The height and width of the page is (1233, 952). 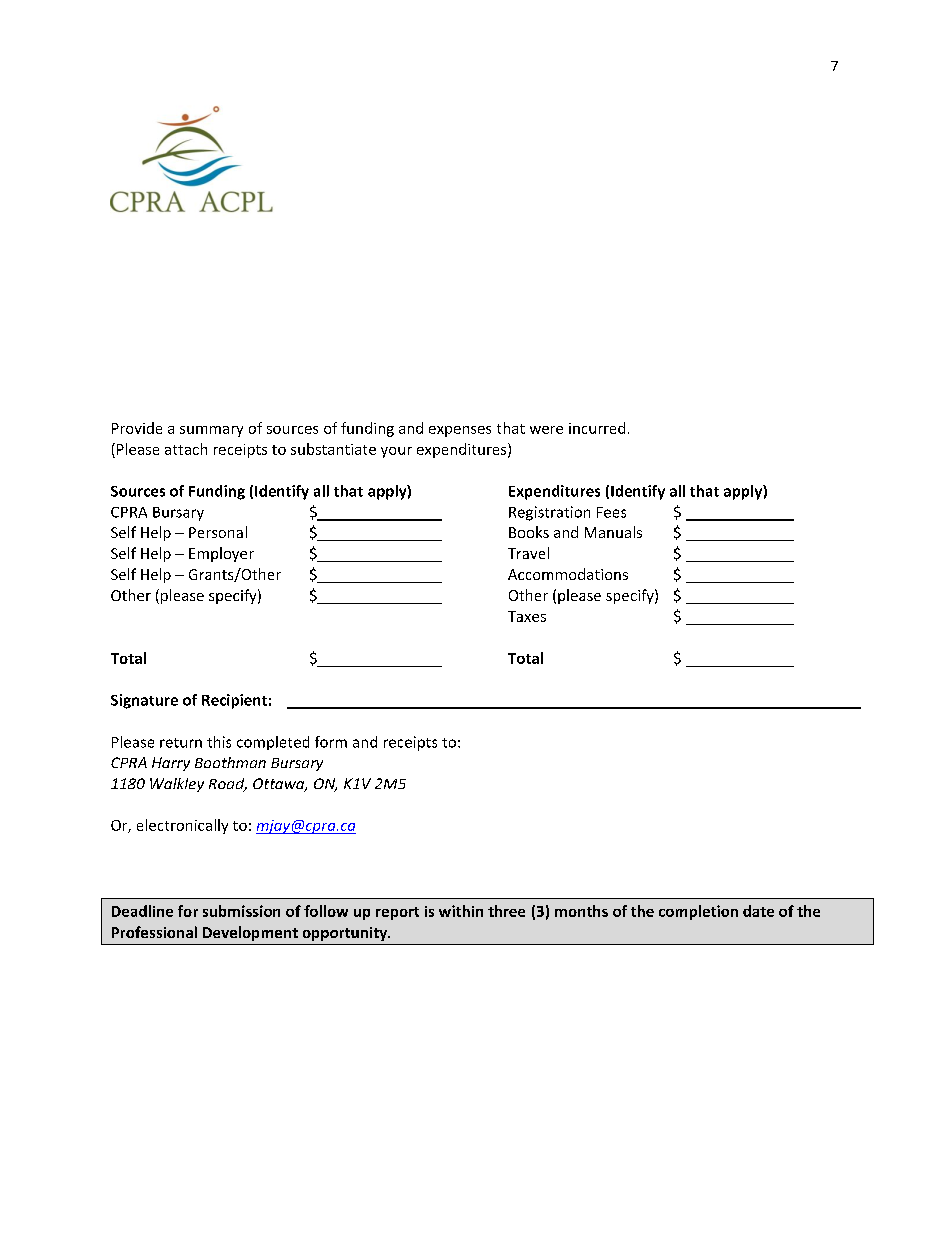 What do you see at coordinates (221, 554) in the page?
I see `Employer` at bounding box center [221, 554].
